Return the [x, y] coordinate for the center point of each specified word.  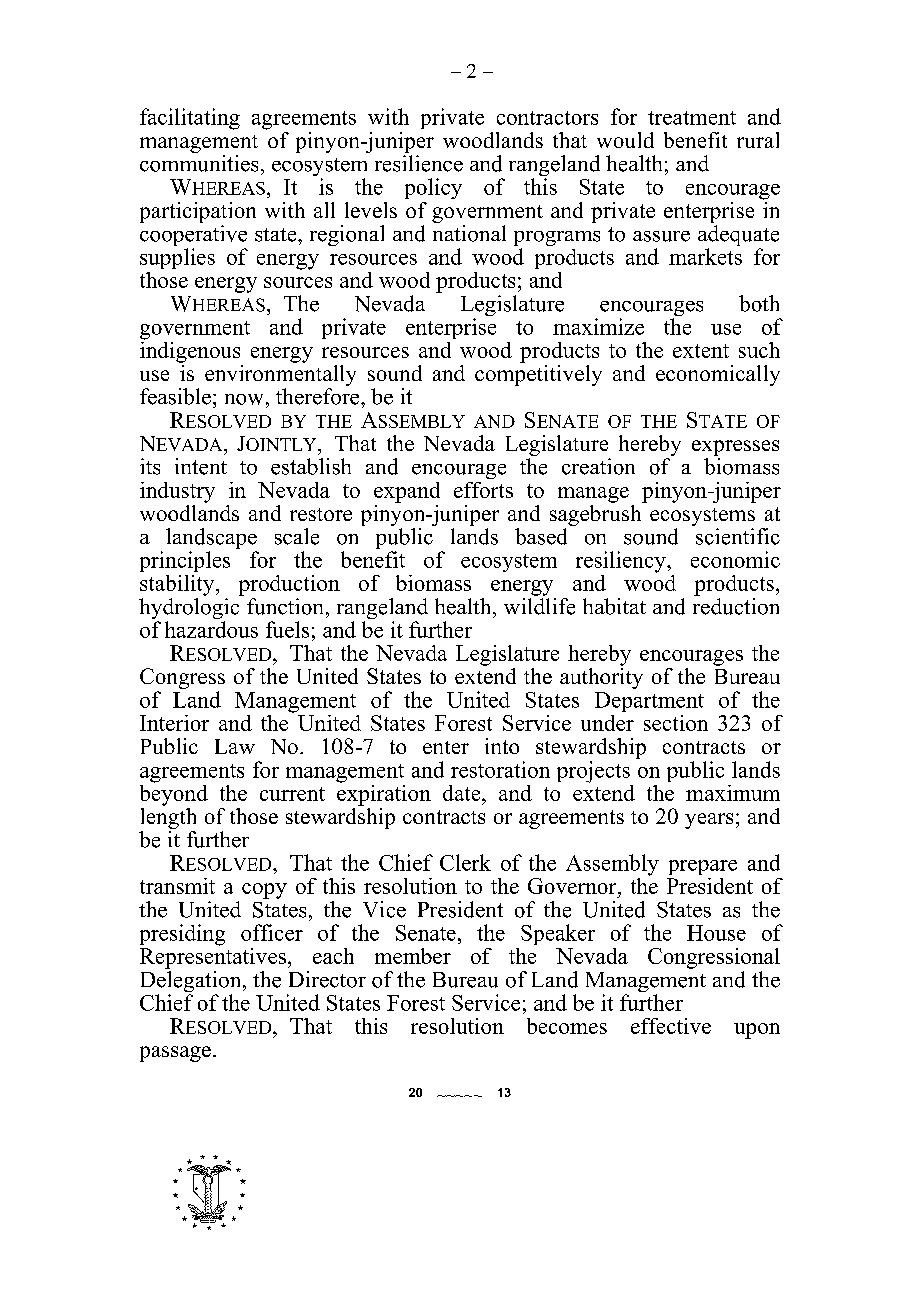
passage [175, 1054]
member [413, 956]
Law [235, 746]
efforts [483, 490]
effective [671, 1026]
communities [199, 163]
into [502, 746]
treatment [692, 118]
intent [201, 466]
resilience [419, 163]
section [676, 723]
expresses [735, 448]
